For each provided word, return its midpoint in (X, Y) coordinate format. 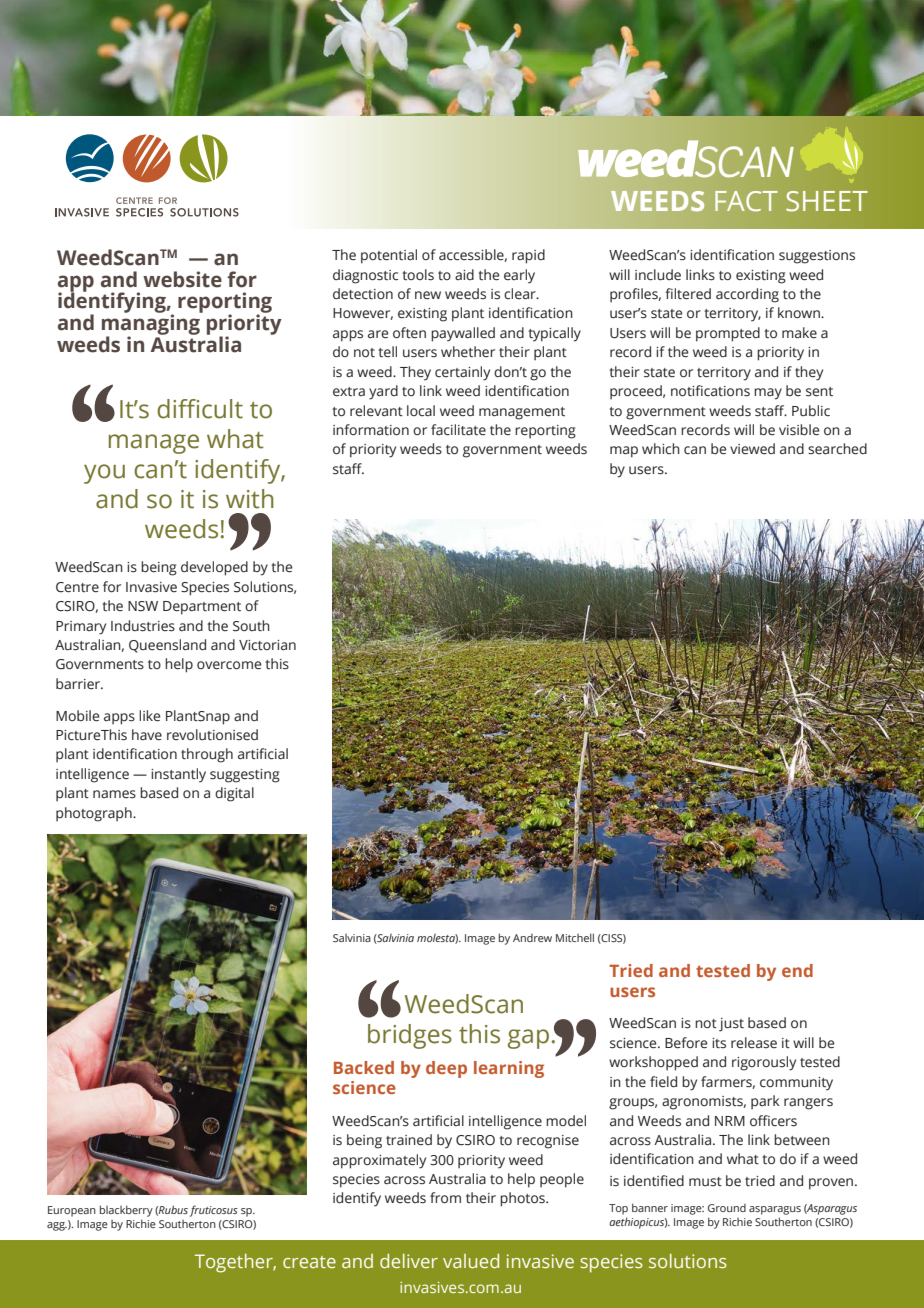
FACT (746, 201)
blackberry (126, 1211)
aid (464, 274)
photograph (95, 814)
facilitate (458, 430)
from (445, 1197)
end (797, 970)
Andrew (532, 938)
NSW (143, 606)
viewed (752, 449)
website (182, 279)
